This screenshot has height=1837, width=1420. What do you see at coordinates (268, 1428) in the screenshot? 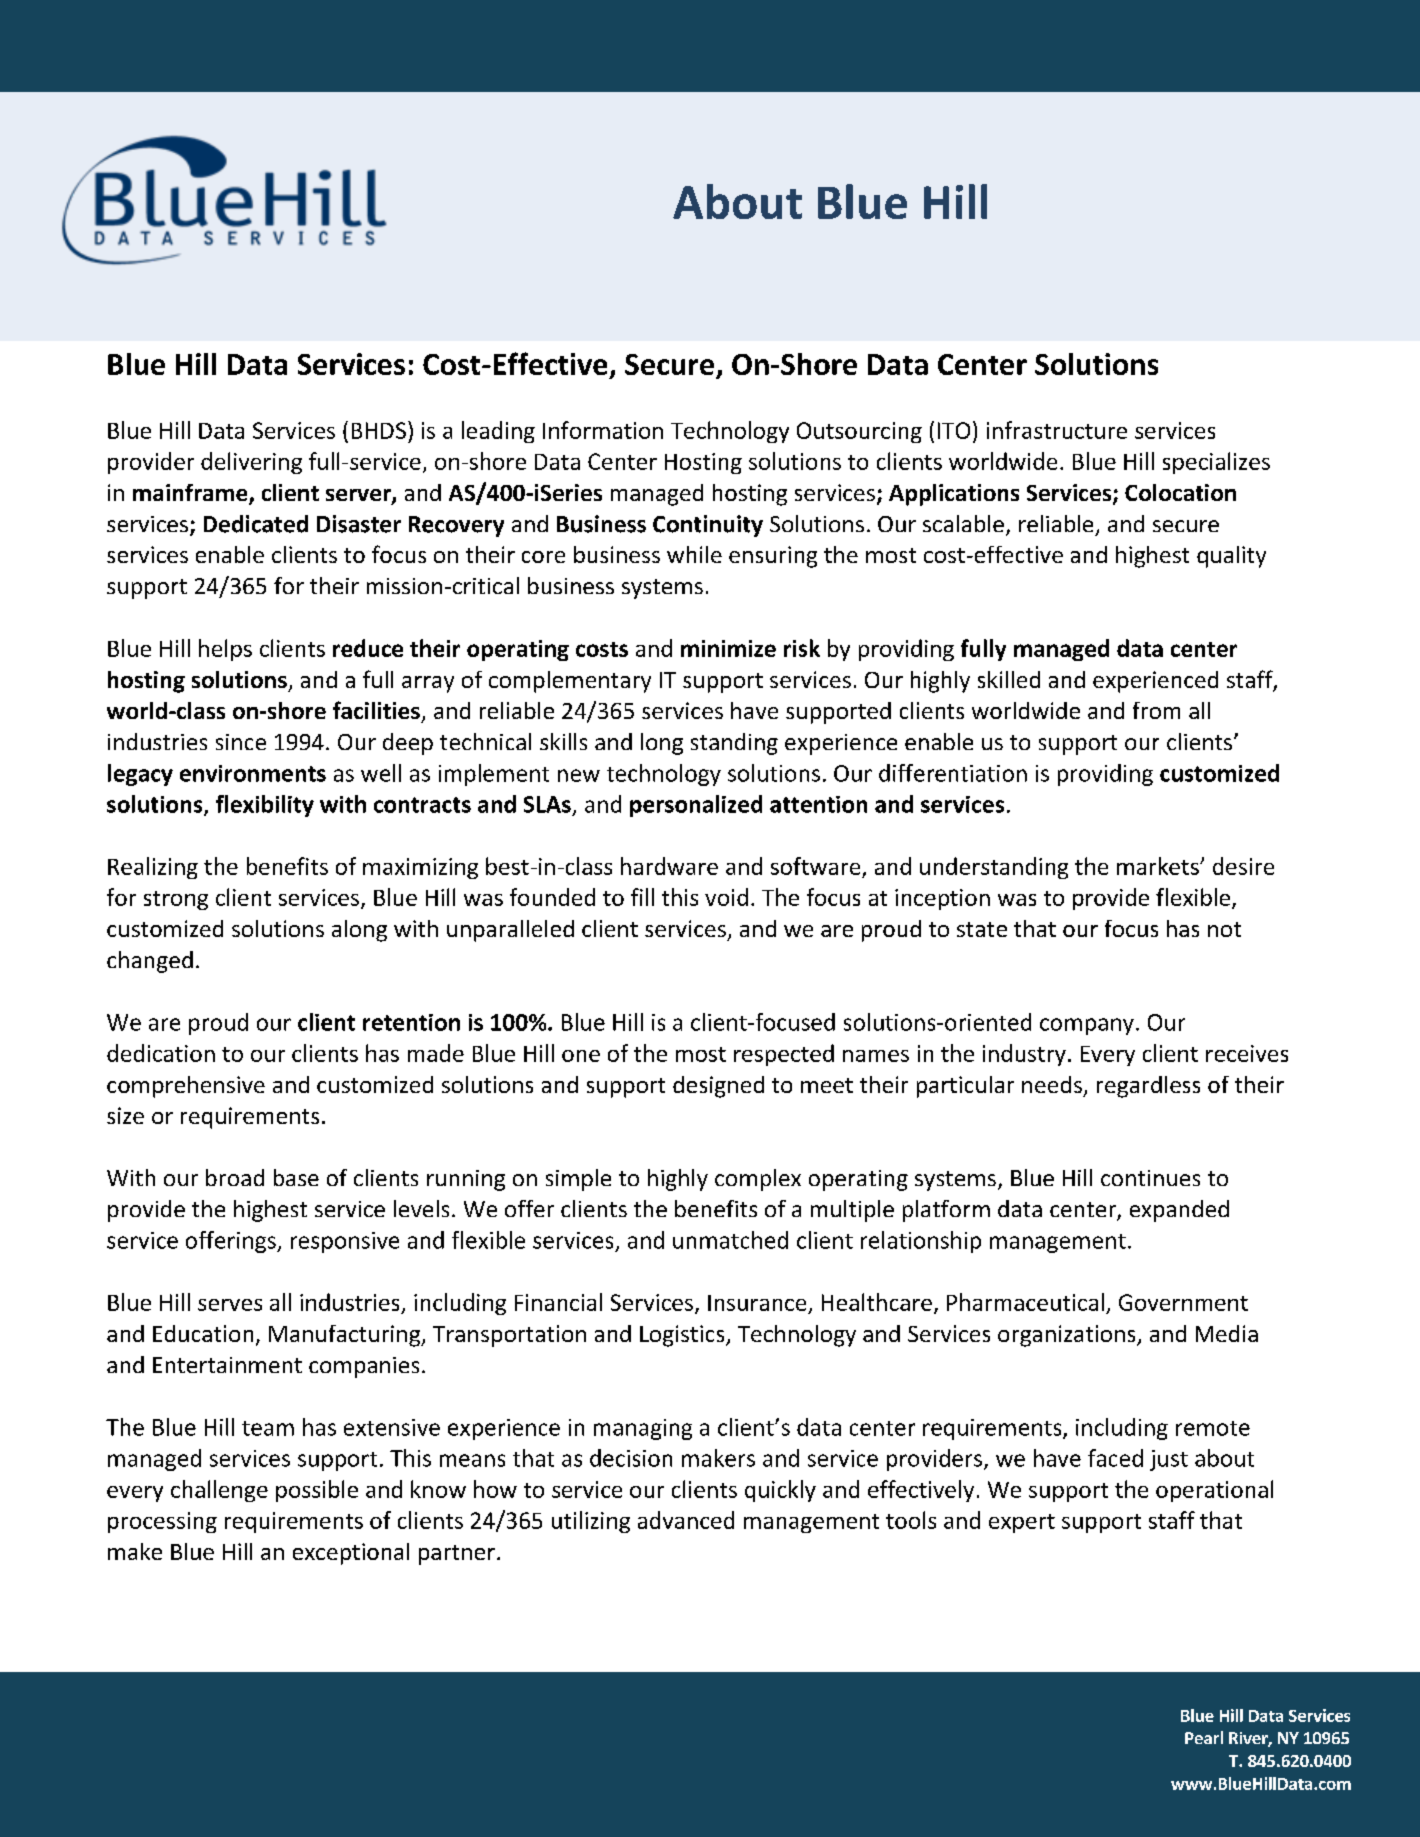
I see `team` at bounding box center [268, 1428].
